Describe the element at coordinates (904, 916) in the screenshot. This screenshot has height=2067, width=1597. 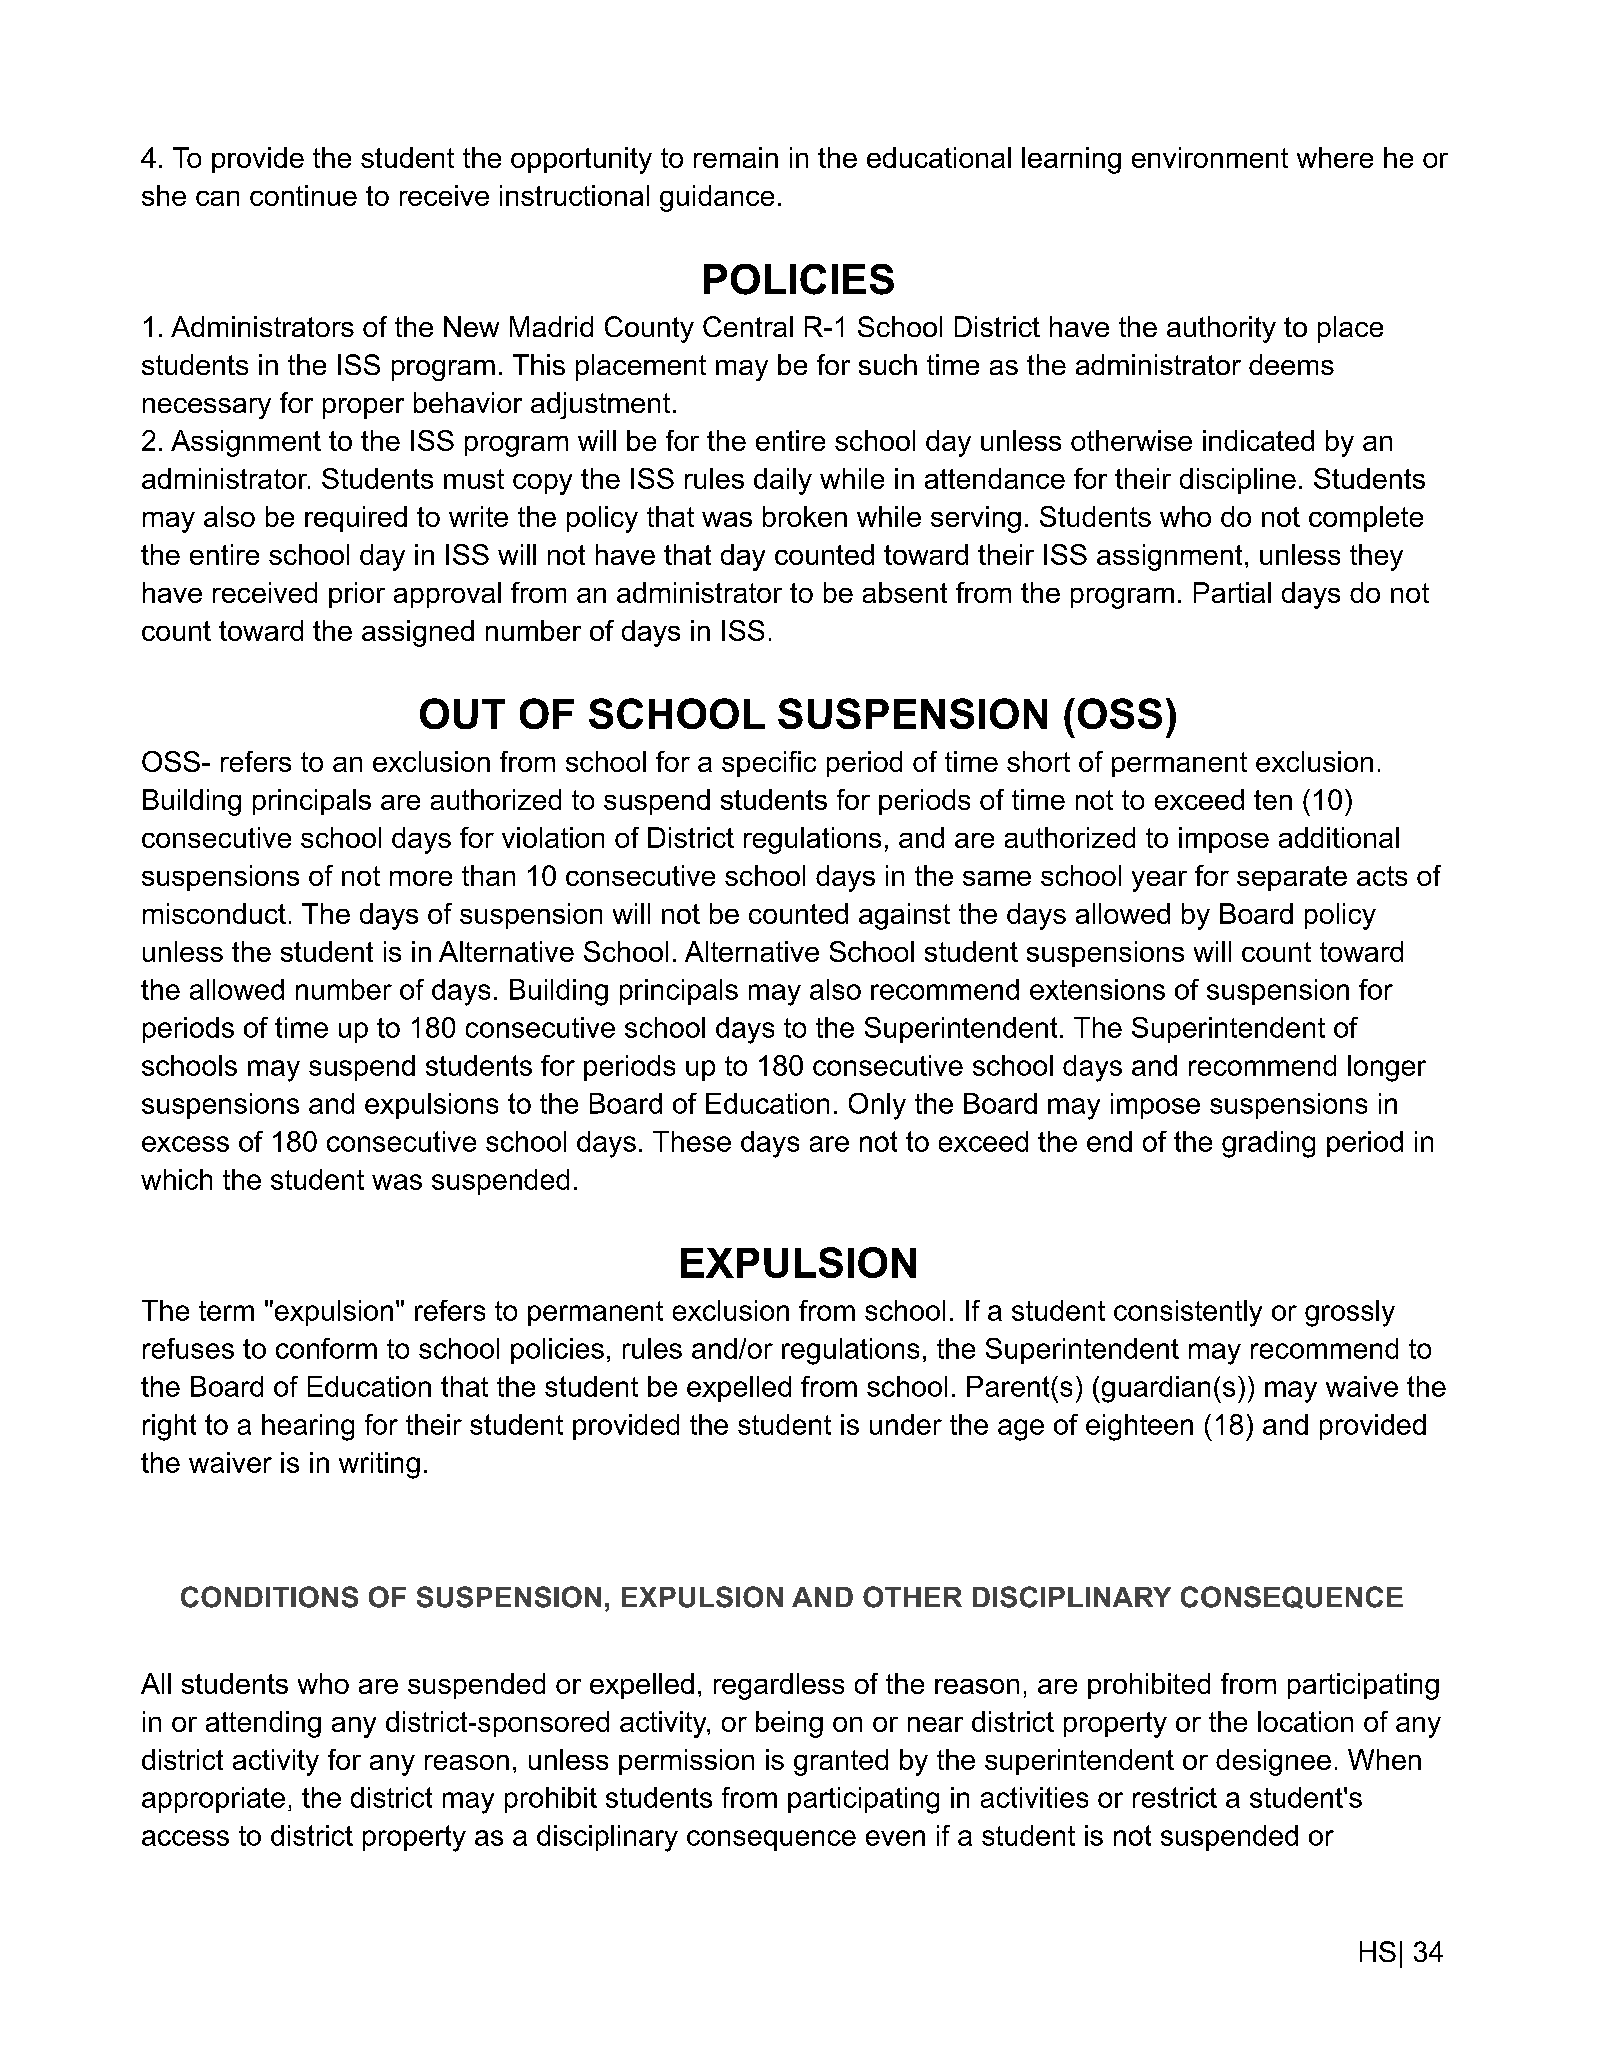
I see `against` at that location.
